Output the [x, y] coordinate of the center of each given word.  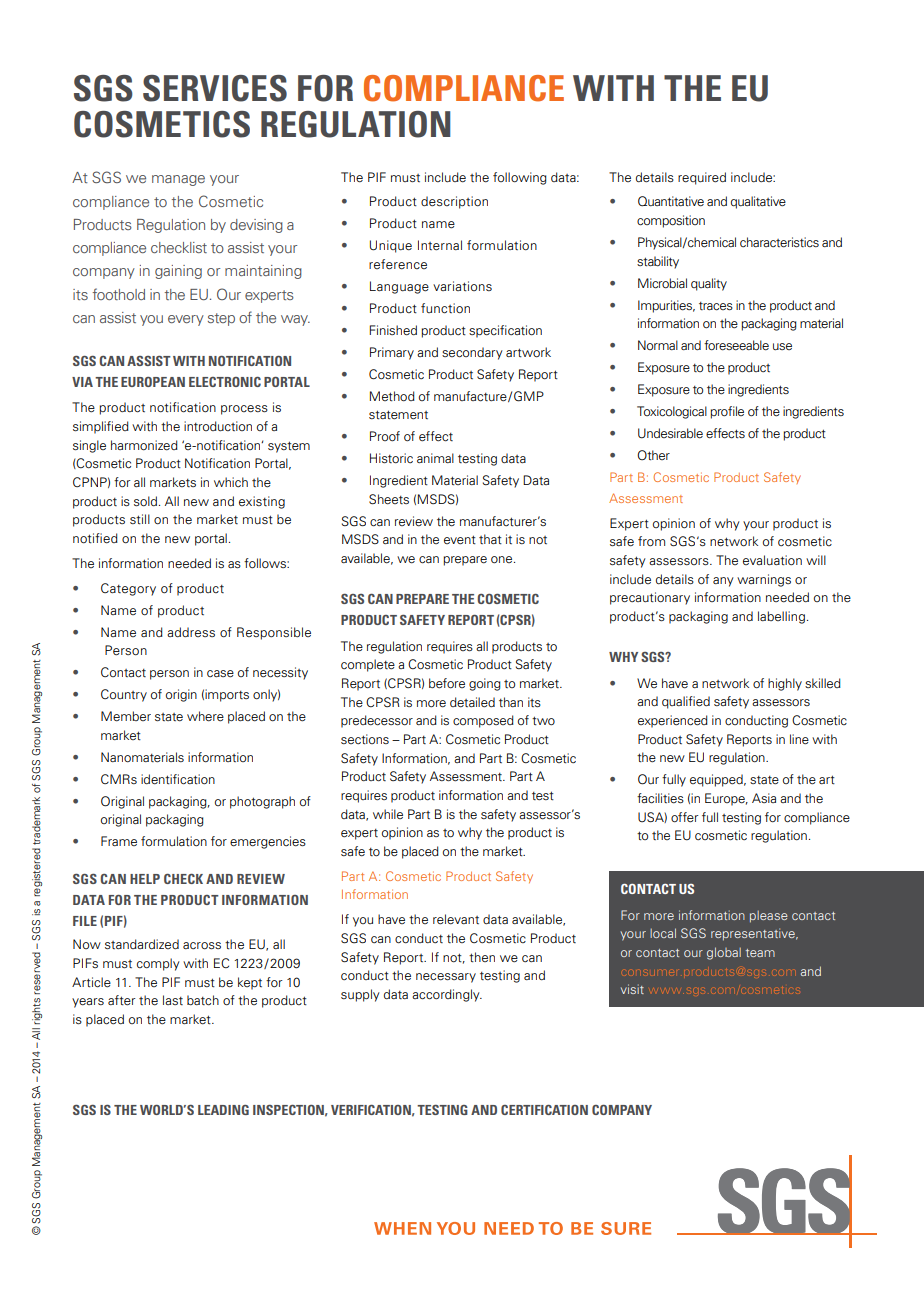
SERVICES [215, 88]
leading [223, 1110]
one [503, 560]
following [520, 178]
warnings [764, 580]
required [702, 178]
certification [544, 1110]
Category [128, 589]
